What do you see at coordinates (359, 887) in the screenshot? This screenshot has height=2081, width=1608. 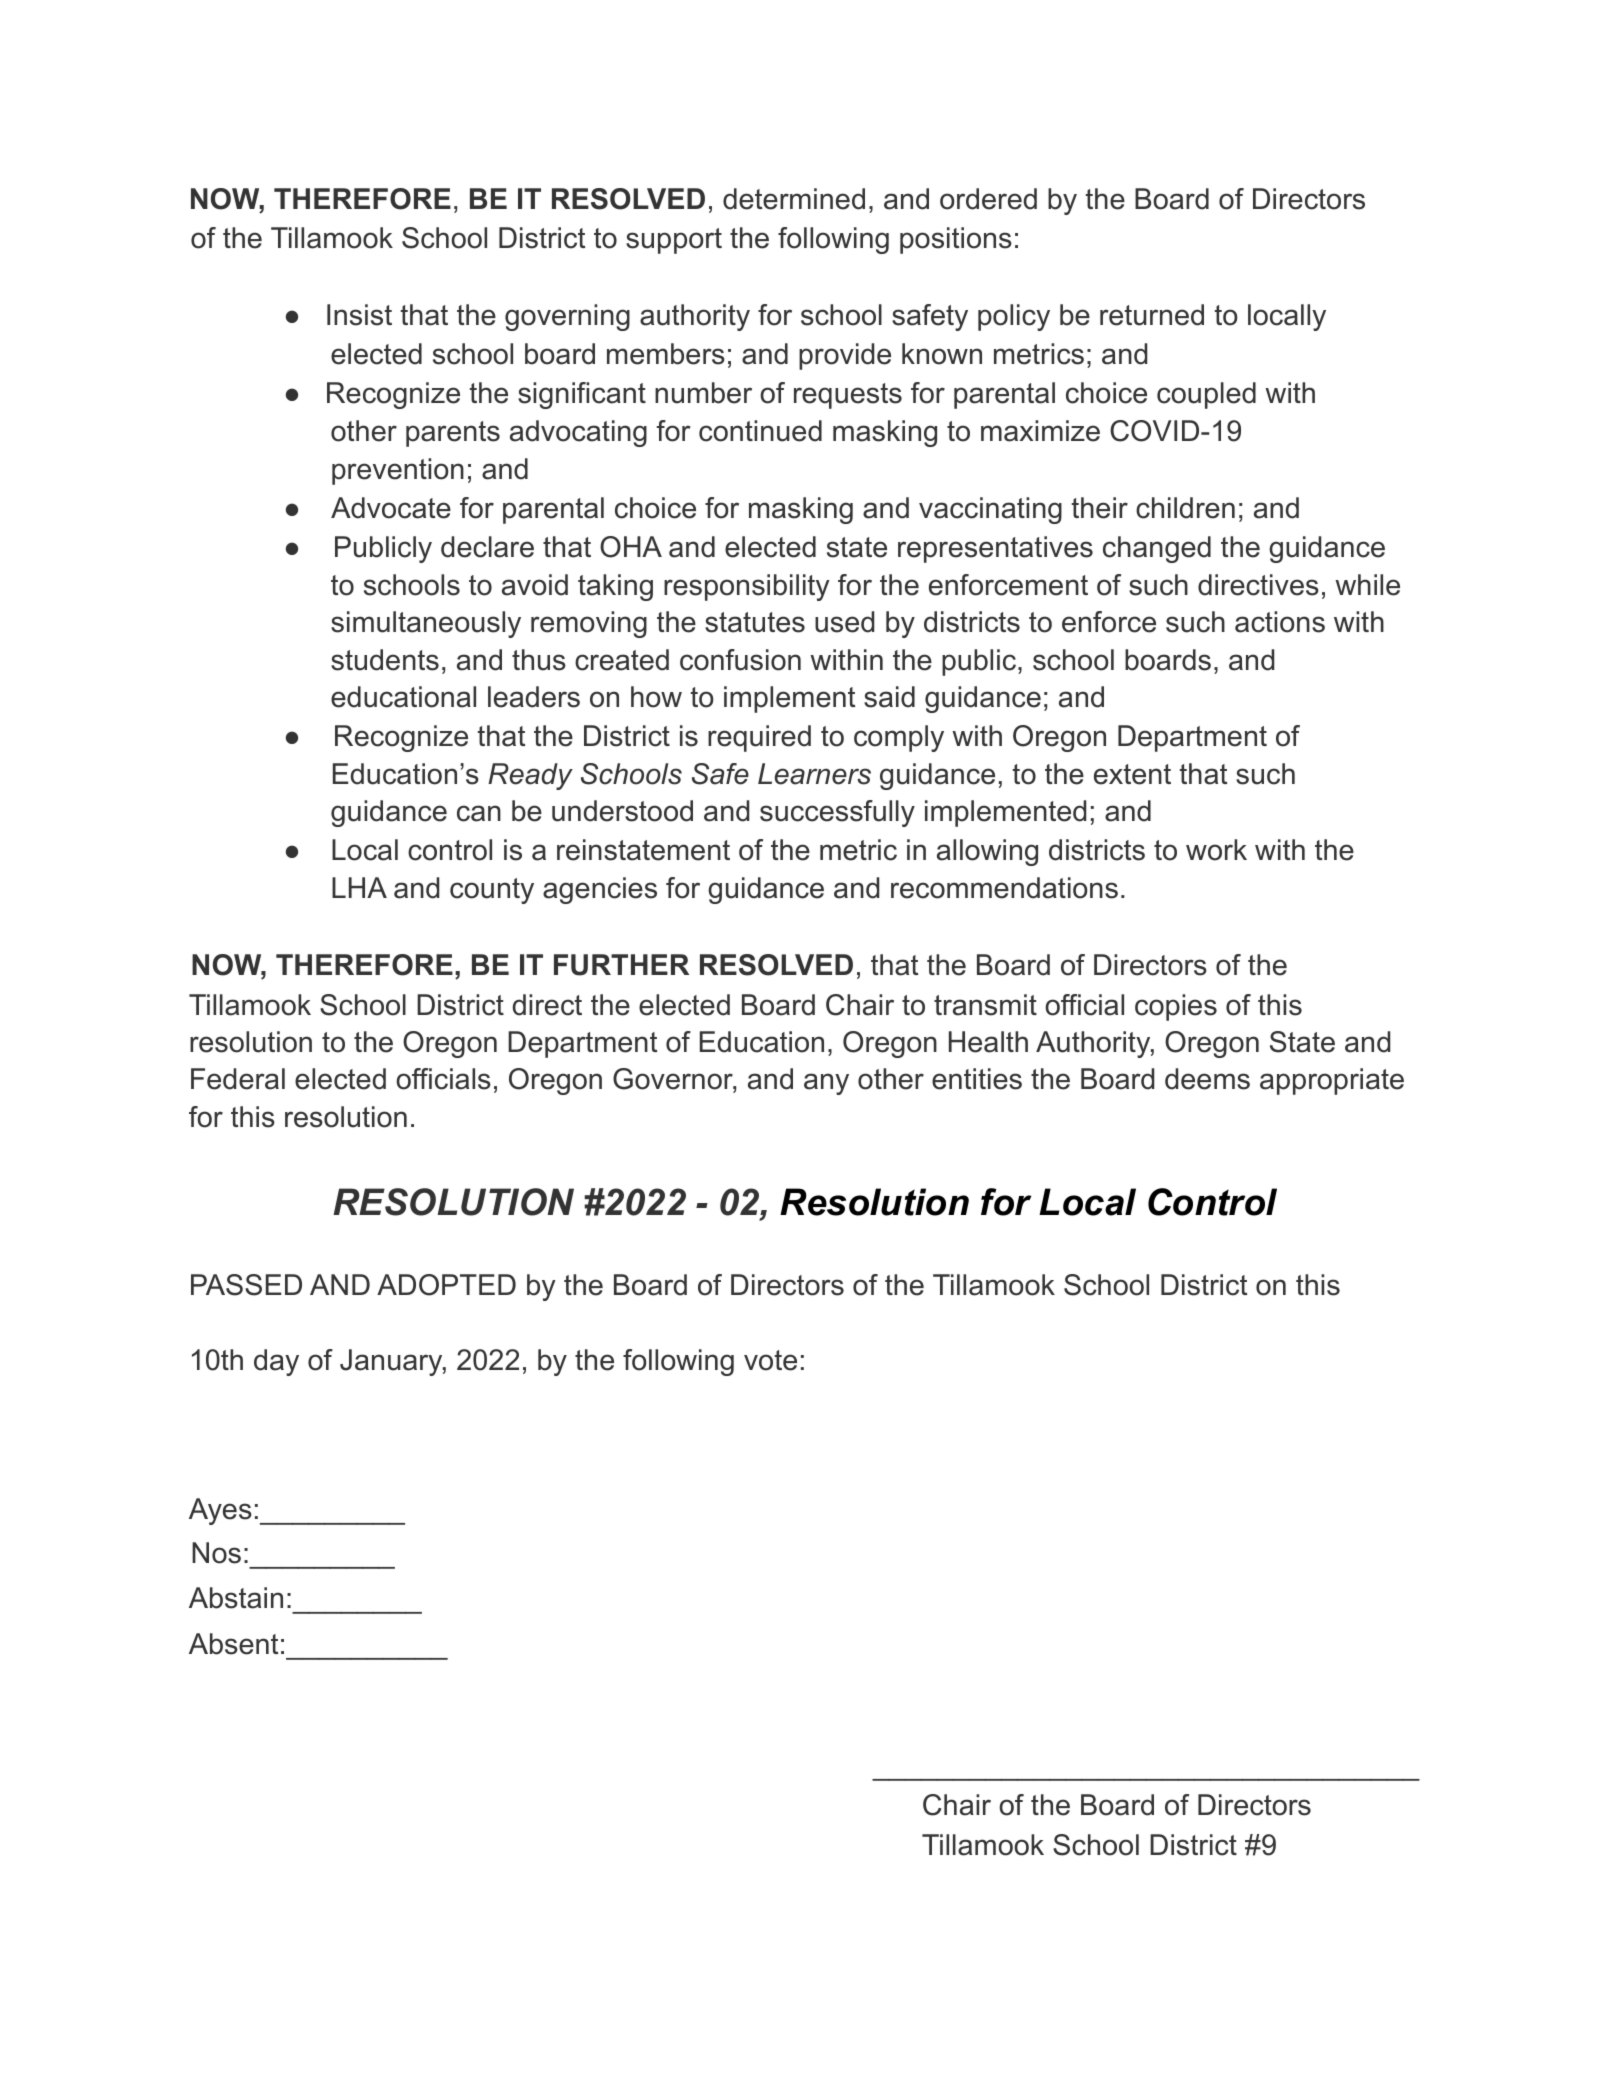 I see `LHA` at bounding box center [359, 887].
